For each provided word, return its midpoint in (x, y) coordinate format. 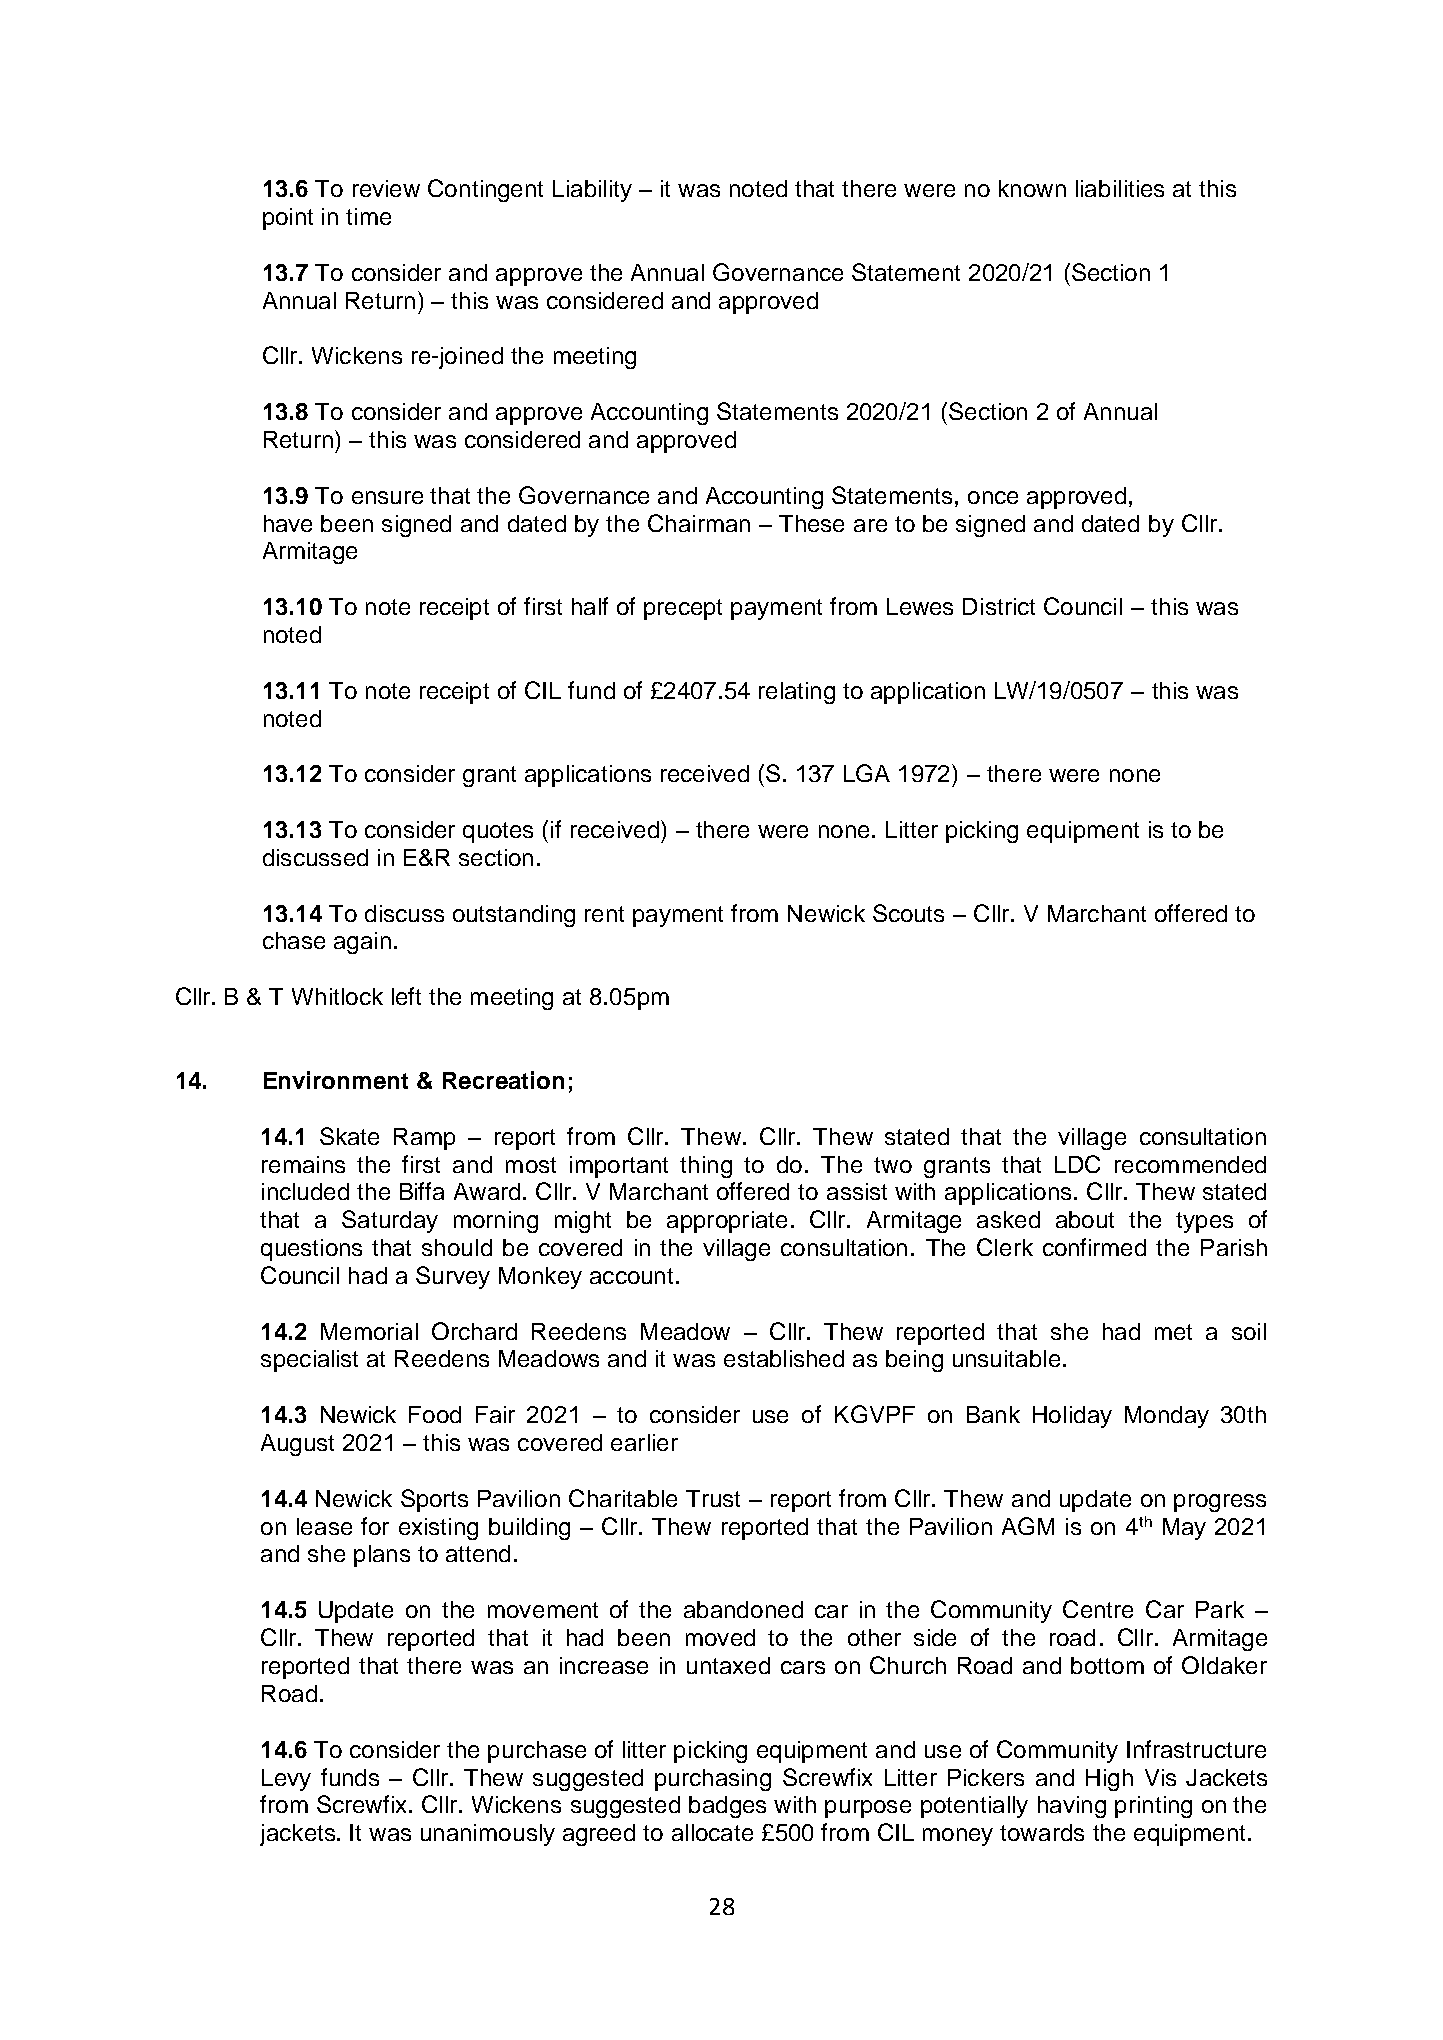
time (368, 216)
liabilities (1120, 188)
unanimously (488, 1835)
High (1109, 1780)
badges (727, 1807)
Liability (592, 191)
